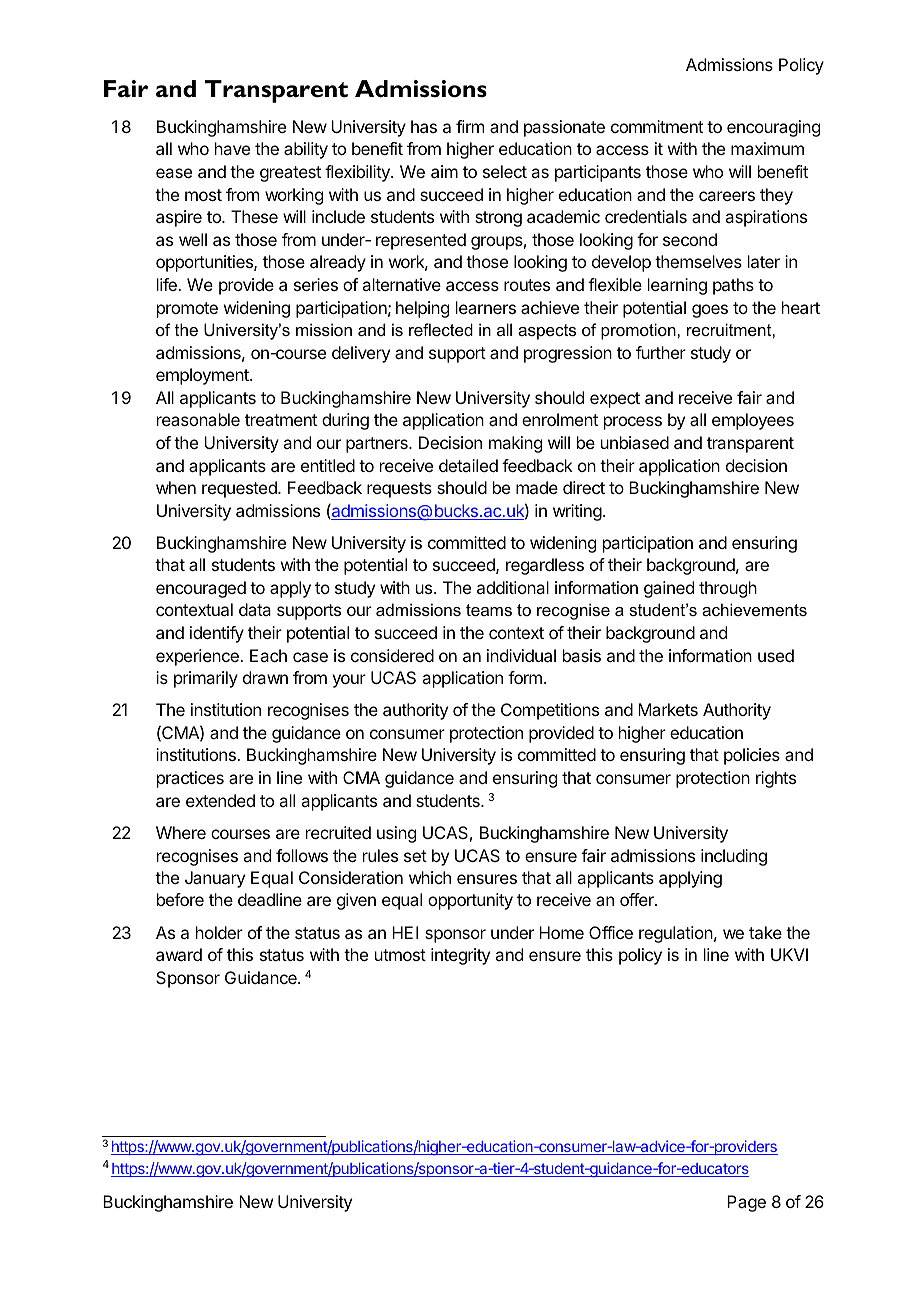 This image has height=1307, width=924. Describe the element at coordinates (265, 677) in the image. I see `drawn` at that location.
